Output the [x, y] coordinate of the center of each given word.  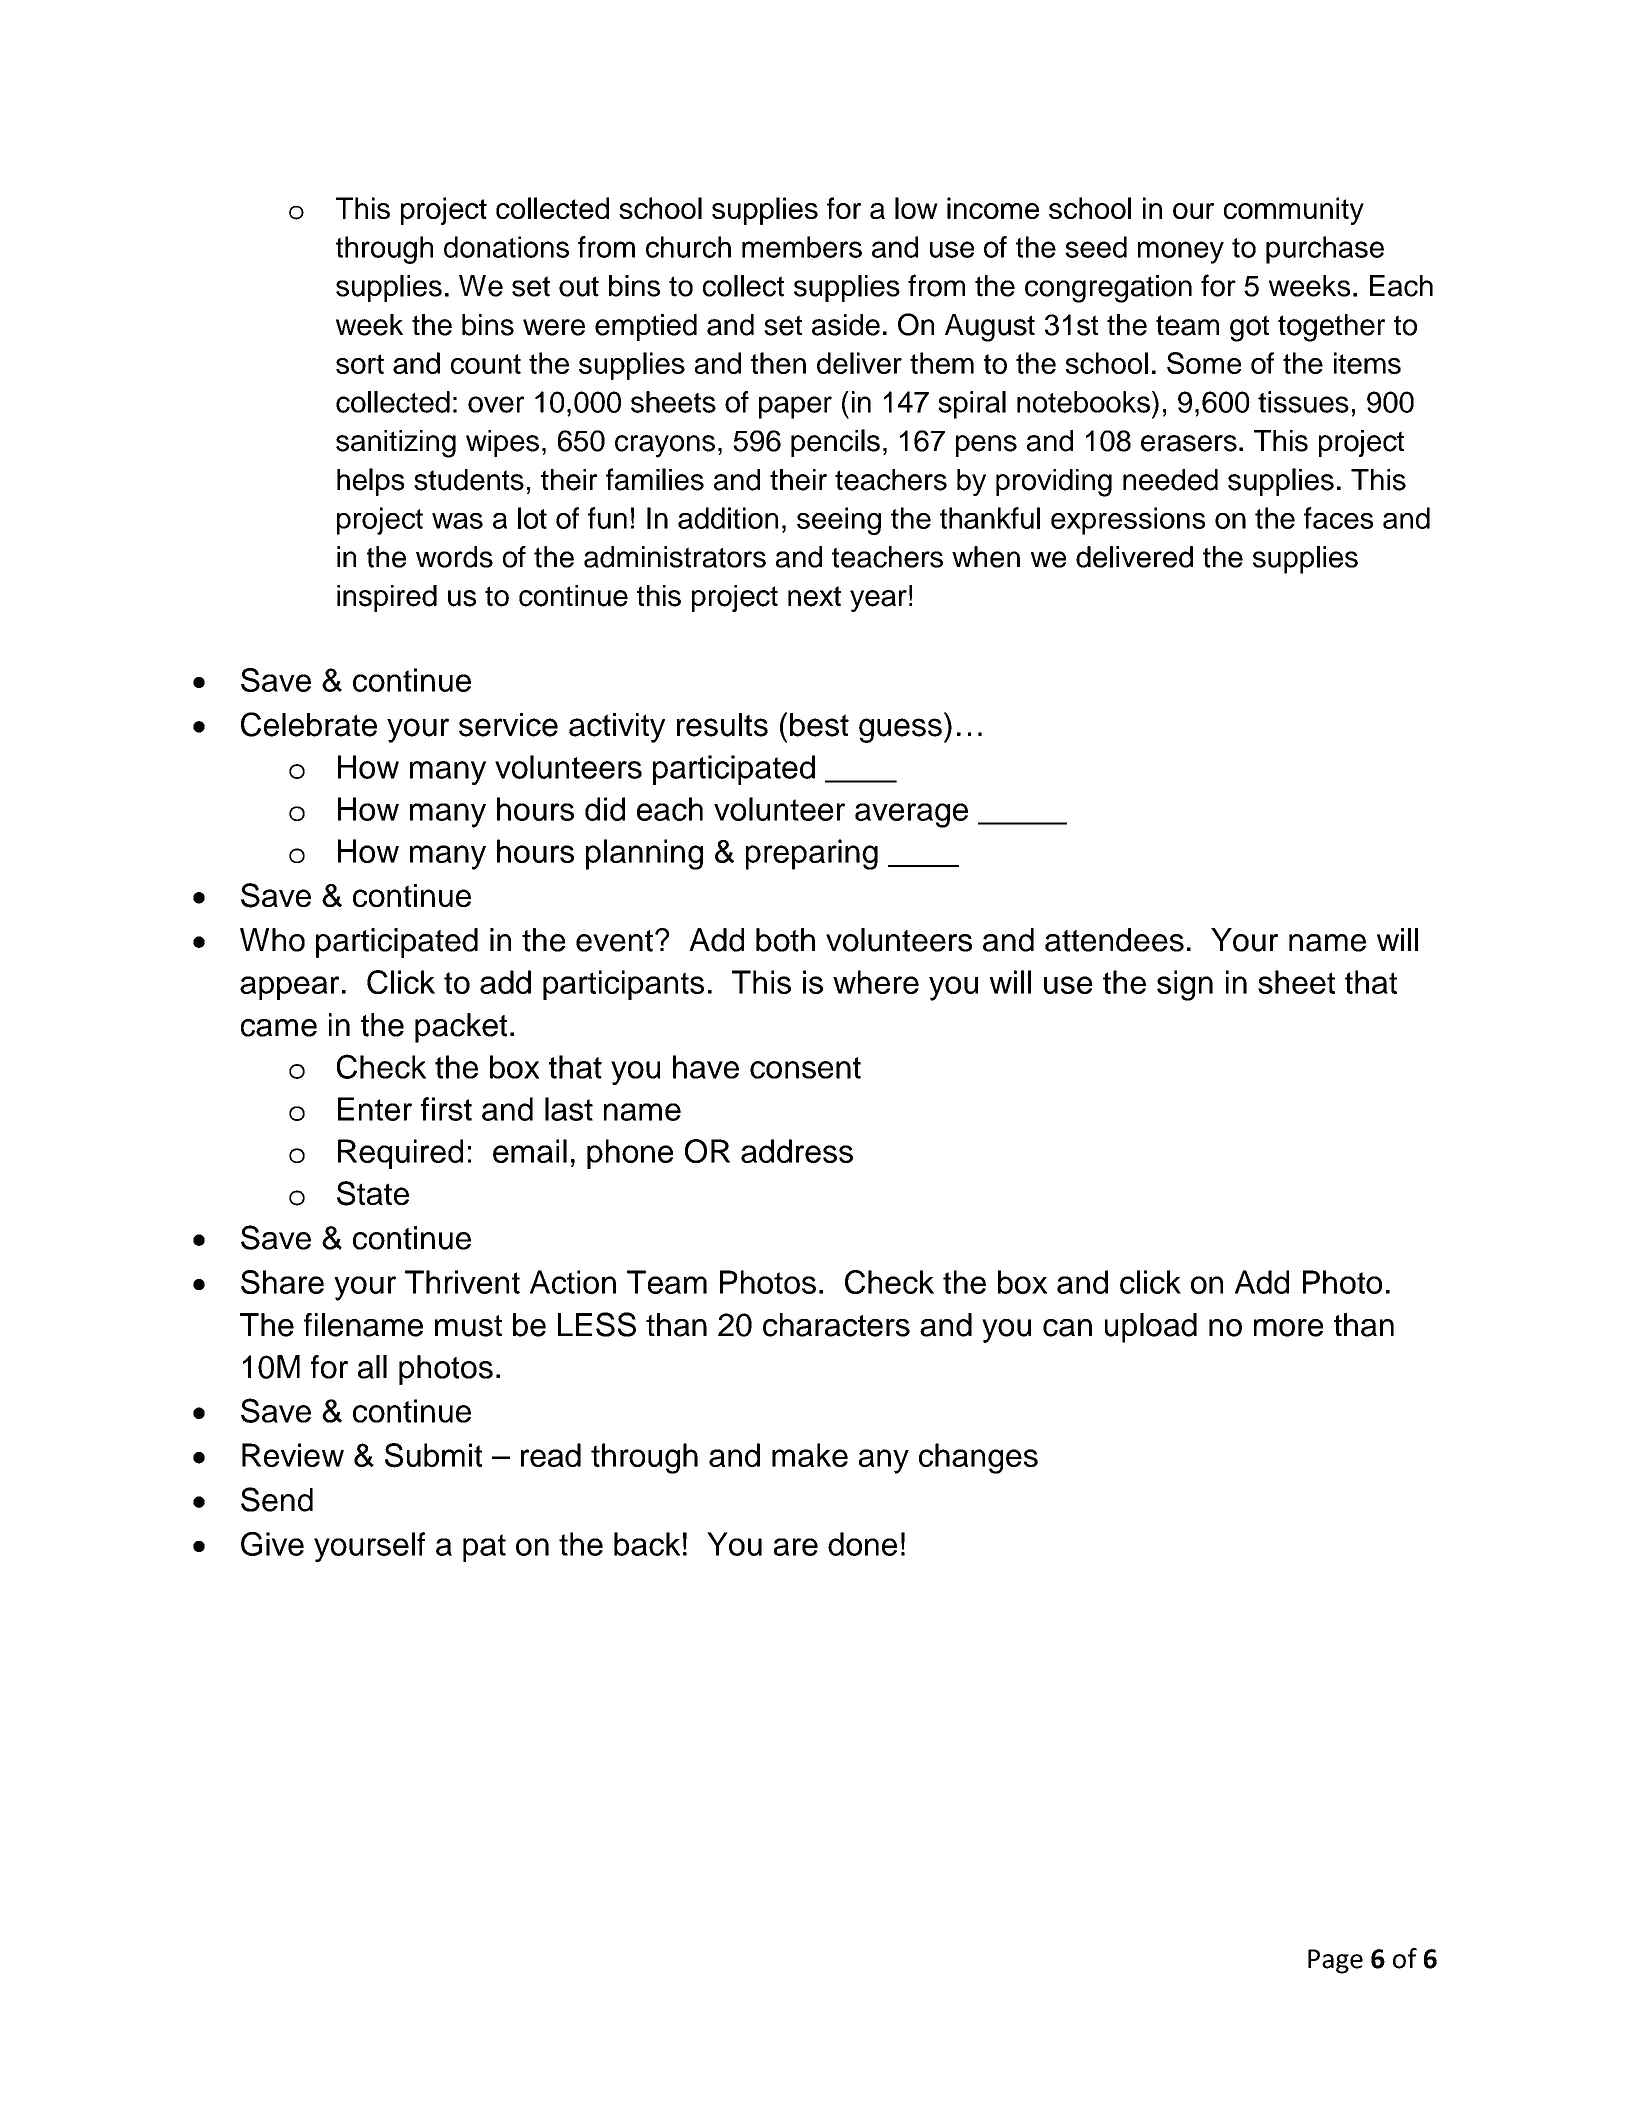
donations [506, 247]
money [1181, 252]
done [862, 1544]
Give [272, 1544]
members [802, 247]
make [810, 1455]
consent [805, 1068]
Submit [433, 1455]
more [1288, 1328]
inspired [387, 598]
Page [1335, 1961]
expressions [1128, 521]
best [819, 725]
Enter [375, 1109]
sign [1185, 985]
